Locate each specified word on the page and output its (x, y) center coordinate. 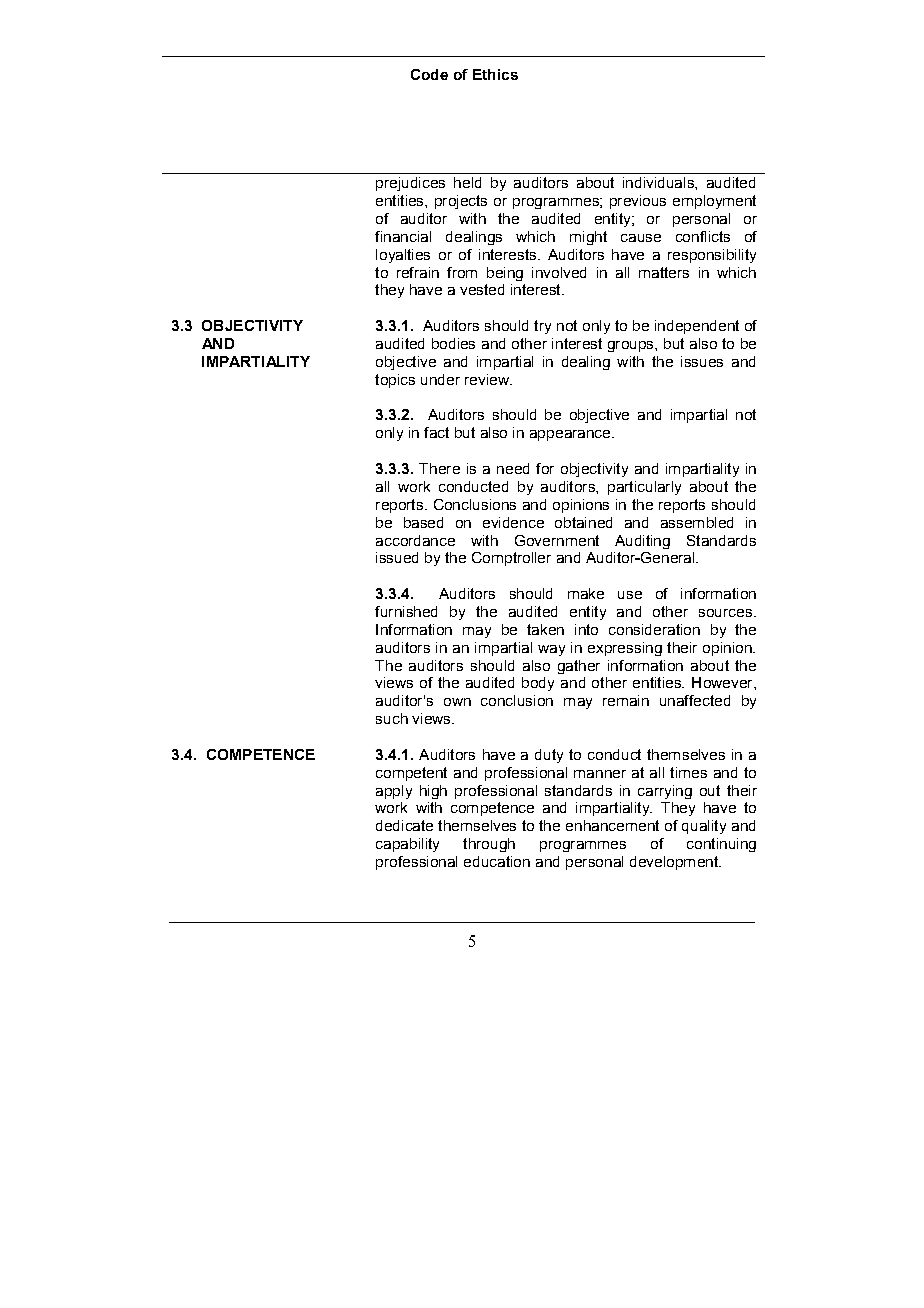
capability (407, 845)
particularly (644, 488)
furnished (406, 611)
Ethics (495, 74)
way (551, 650)
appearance (571, 435)
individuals (659, 182)
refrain (418, 272)
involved (559, 272)
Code (429, 74)
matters (664, 272)
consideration (654, 629)
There (439, 468)
